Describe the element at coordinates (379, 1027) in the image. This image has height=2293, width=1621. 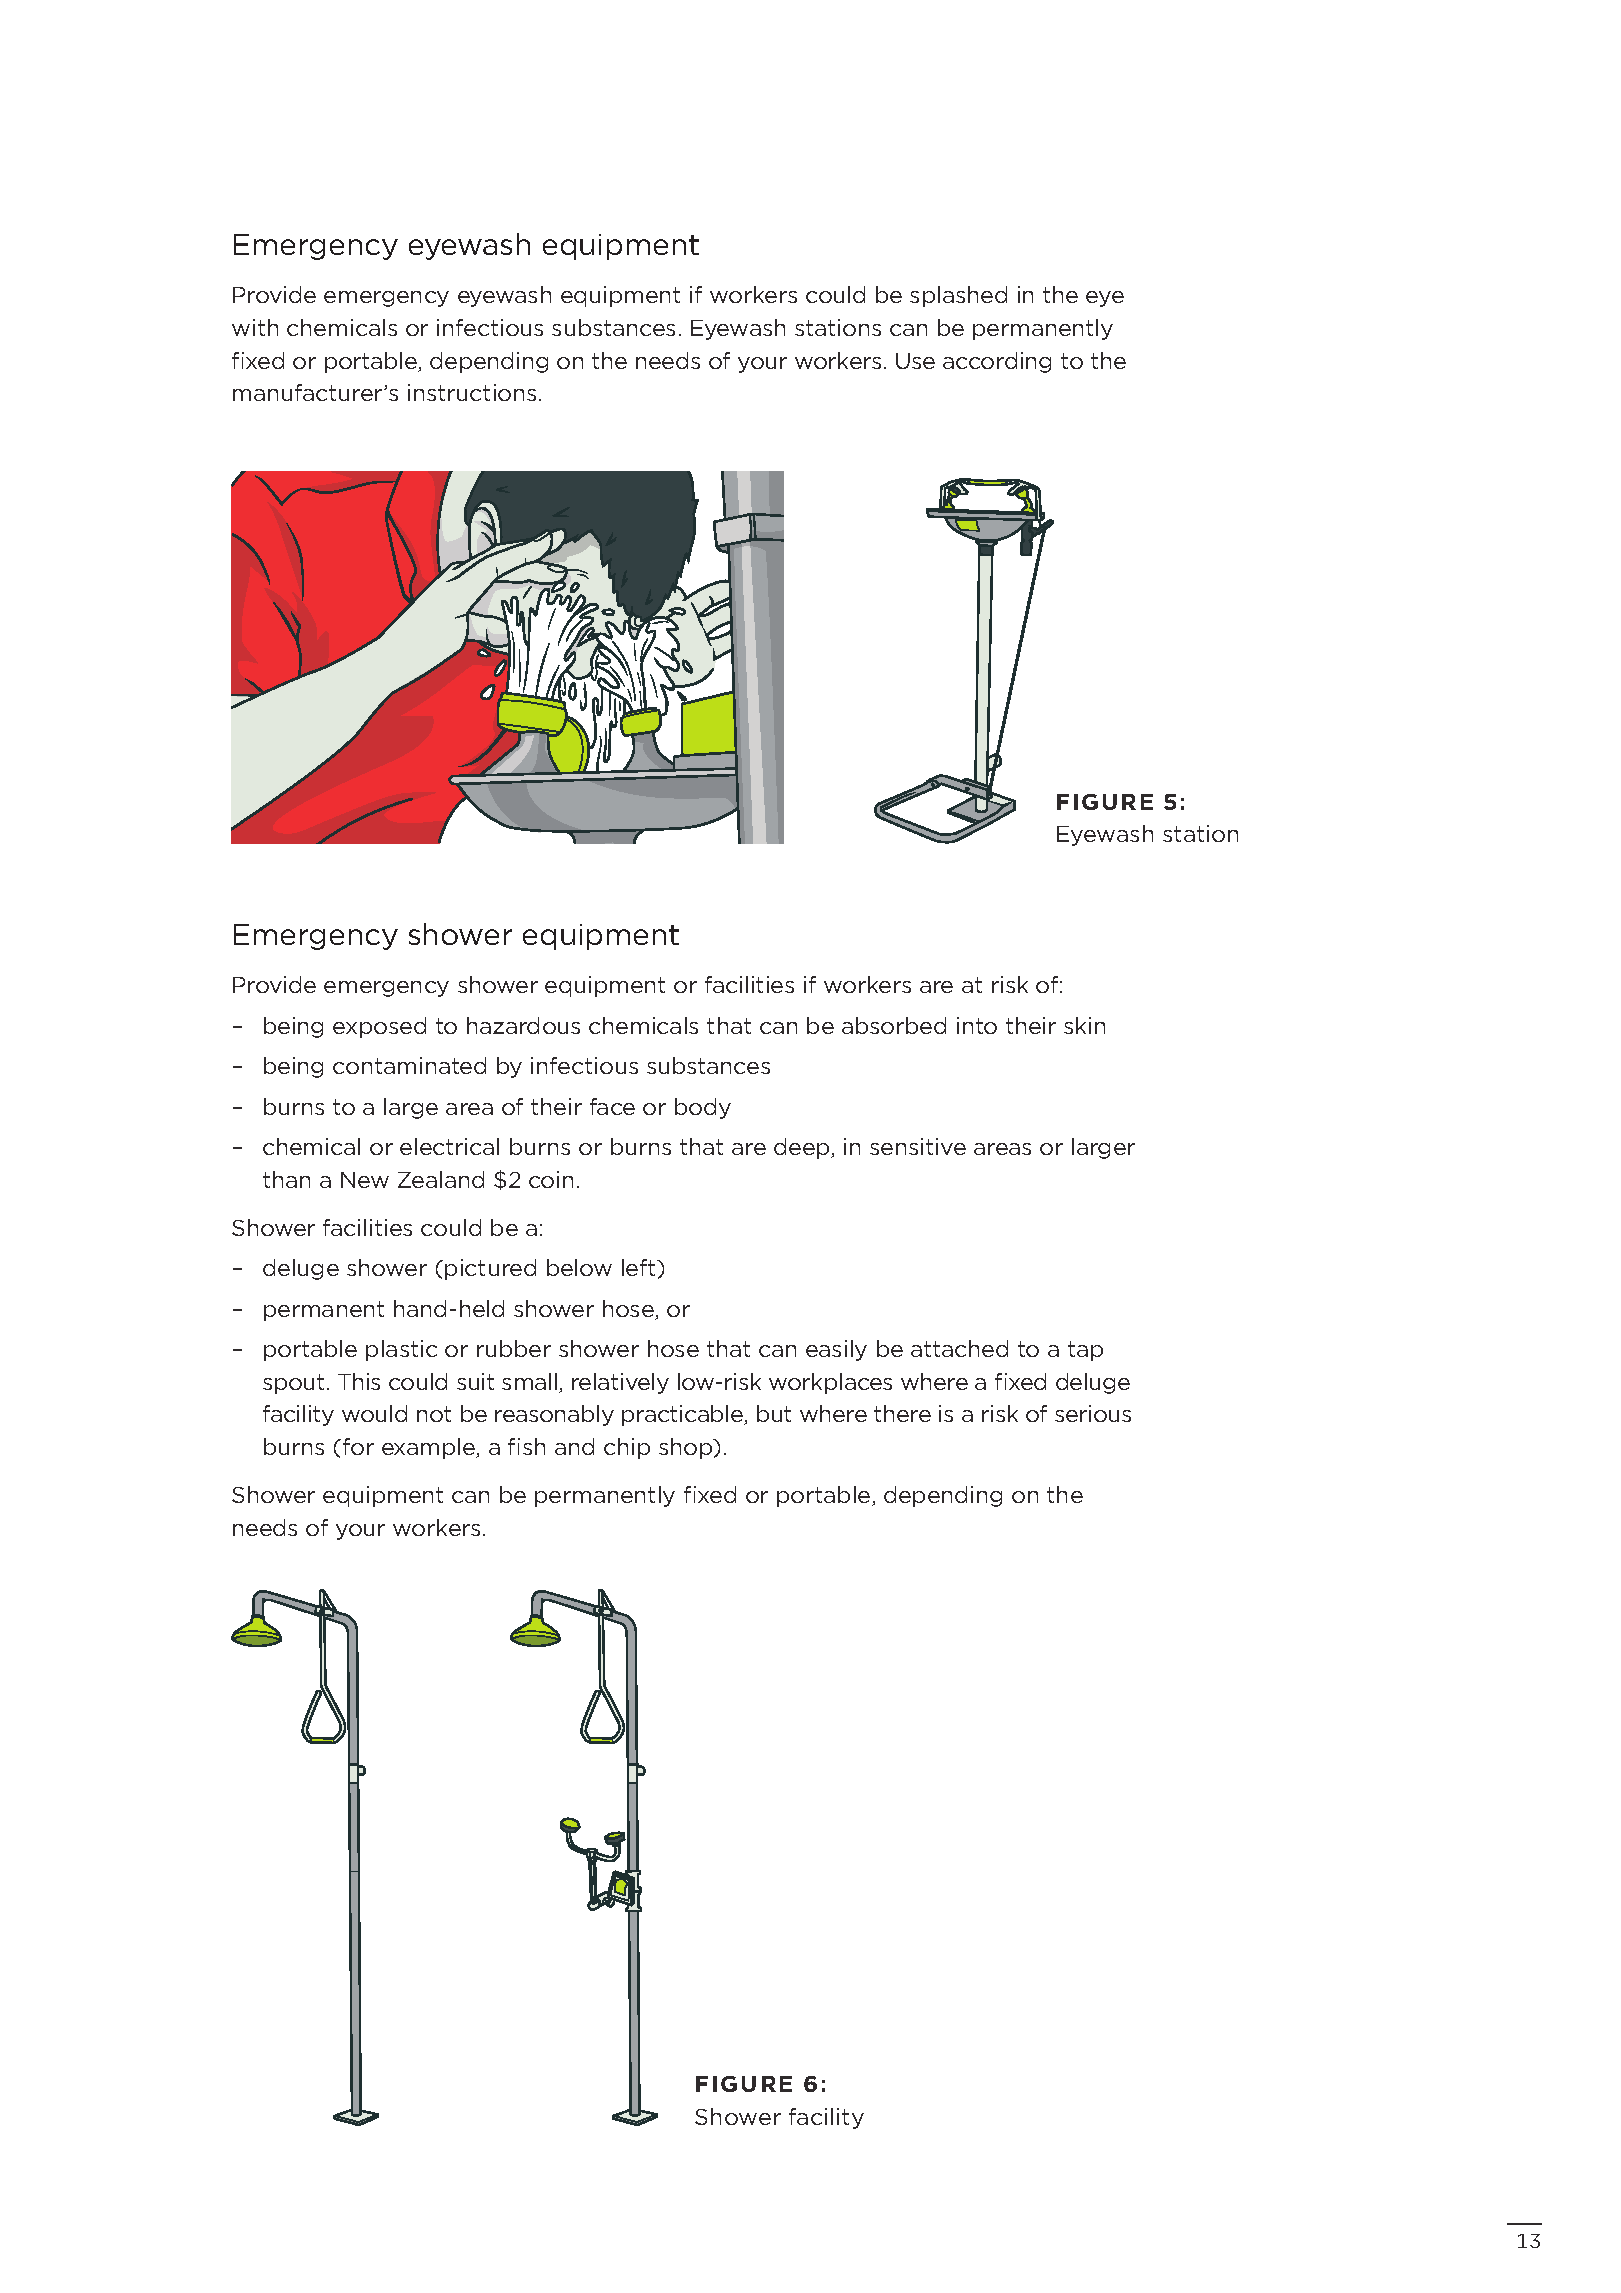
I see `exposed` at that location.
